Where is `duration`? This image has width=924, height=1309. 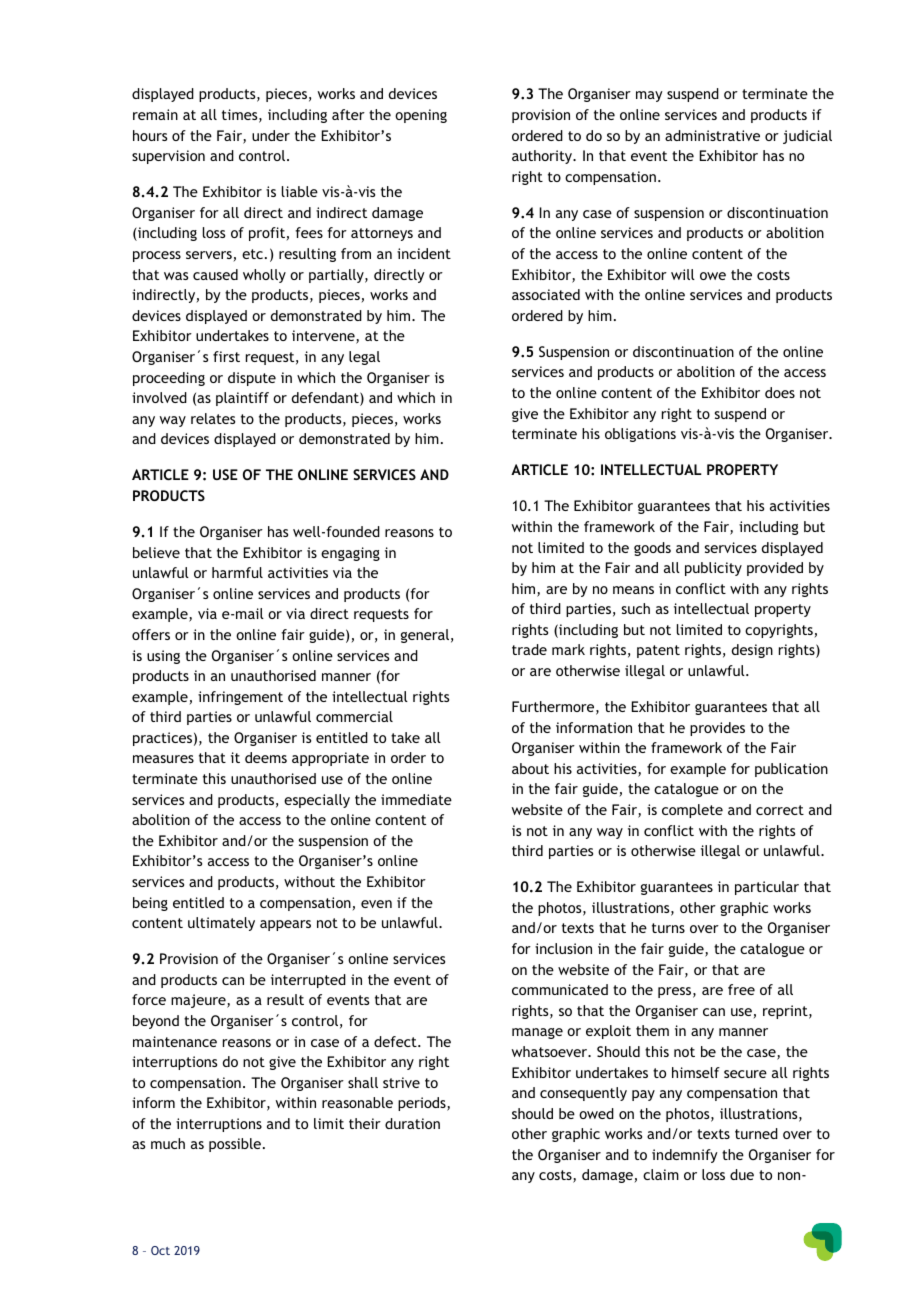 duration is located at coordinates (412, 1123).
